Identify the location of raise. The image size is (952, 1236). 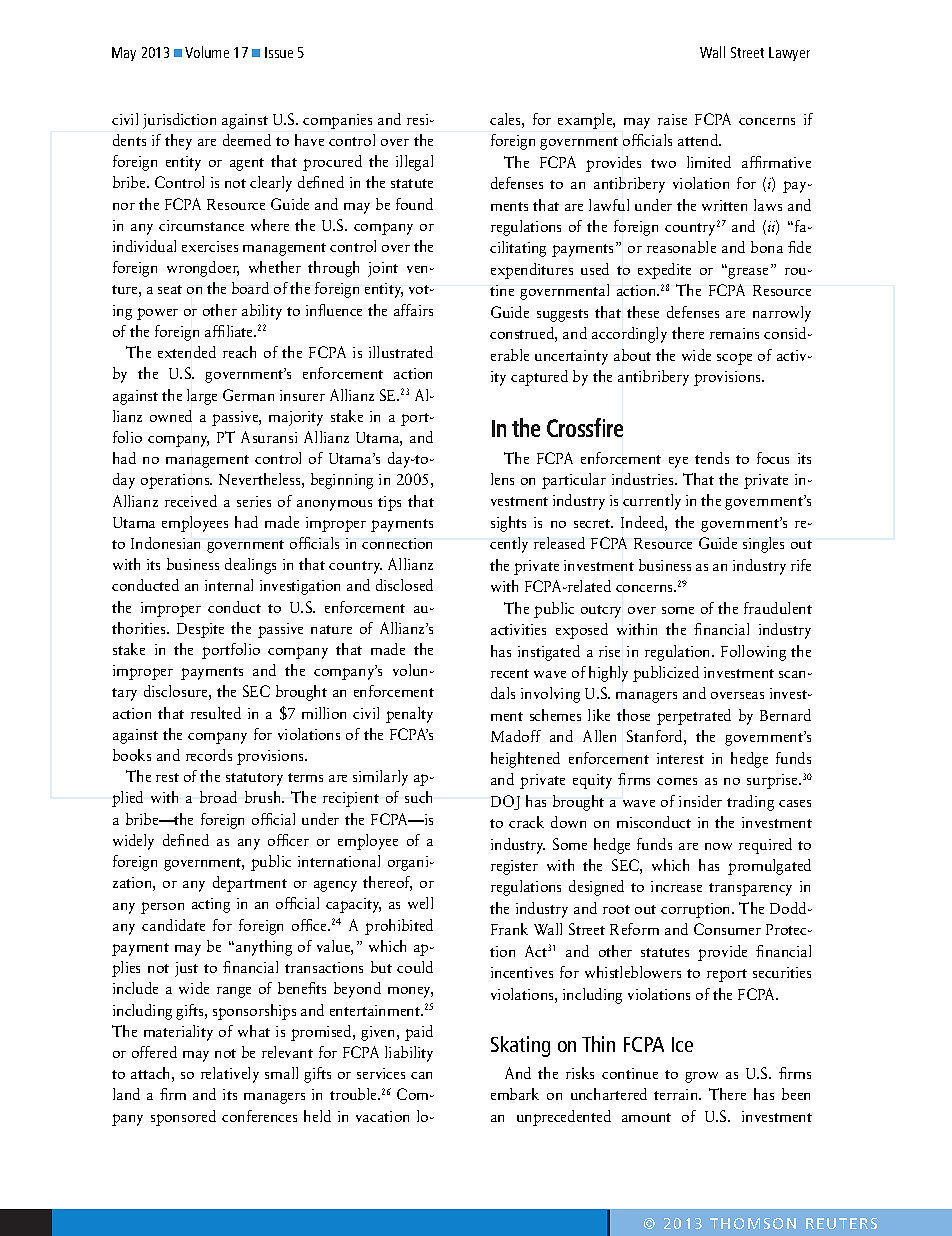
(672, 119).
